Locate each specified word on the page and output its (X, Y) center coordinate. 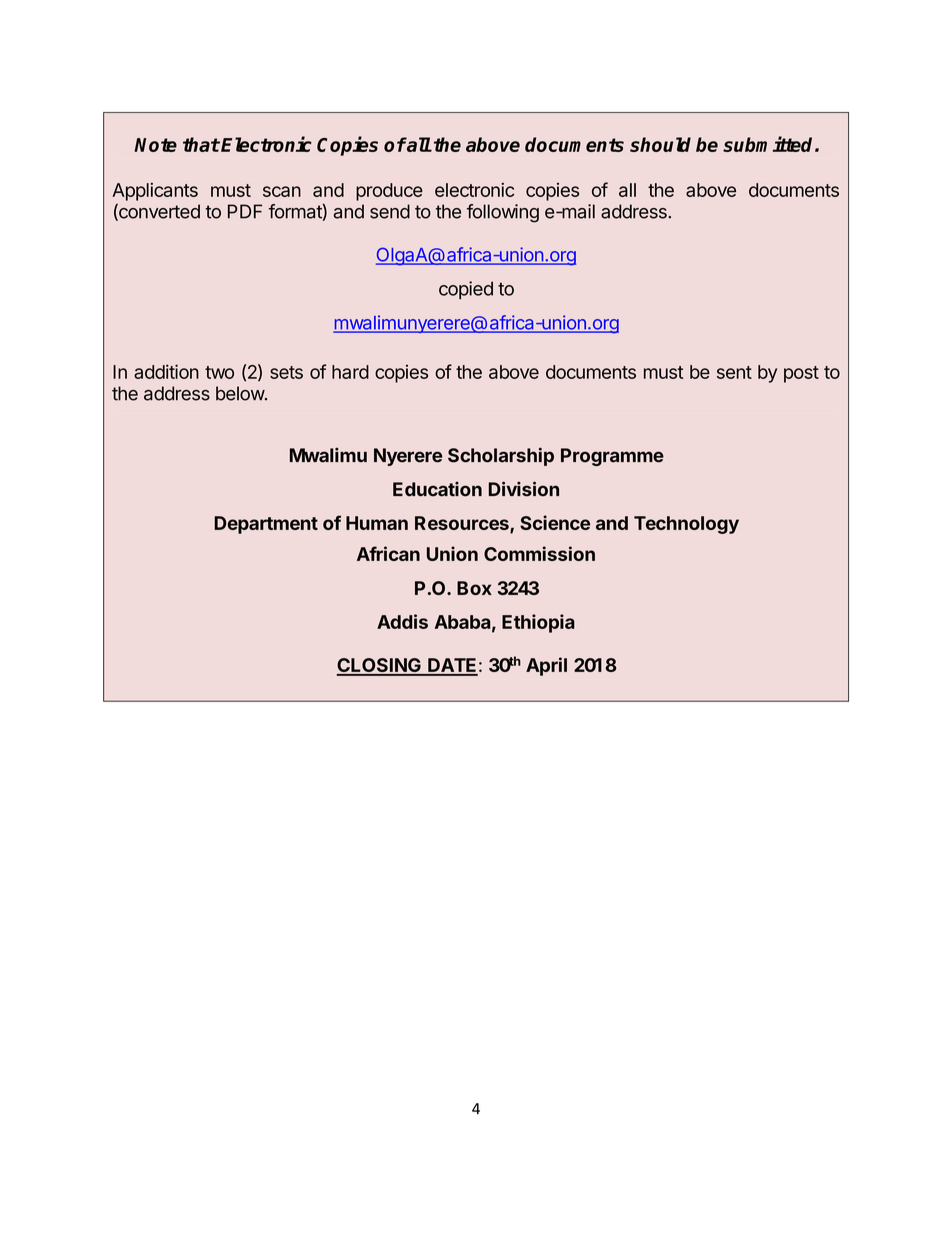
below (241, 393)
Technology (686, 525)
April (546, 666)
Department (266, 525)
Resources (463, 524)
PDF (245, 211)
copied (466, 290)
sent (734, 372)
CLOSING (380, 666)
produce (389, 192)
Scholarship (501, 456)
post (801, 374)
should (660, 144)
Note (155, 145)
